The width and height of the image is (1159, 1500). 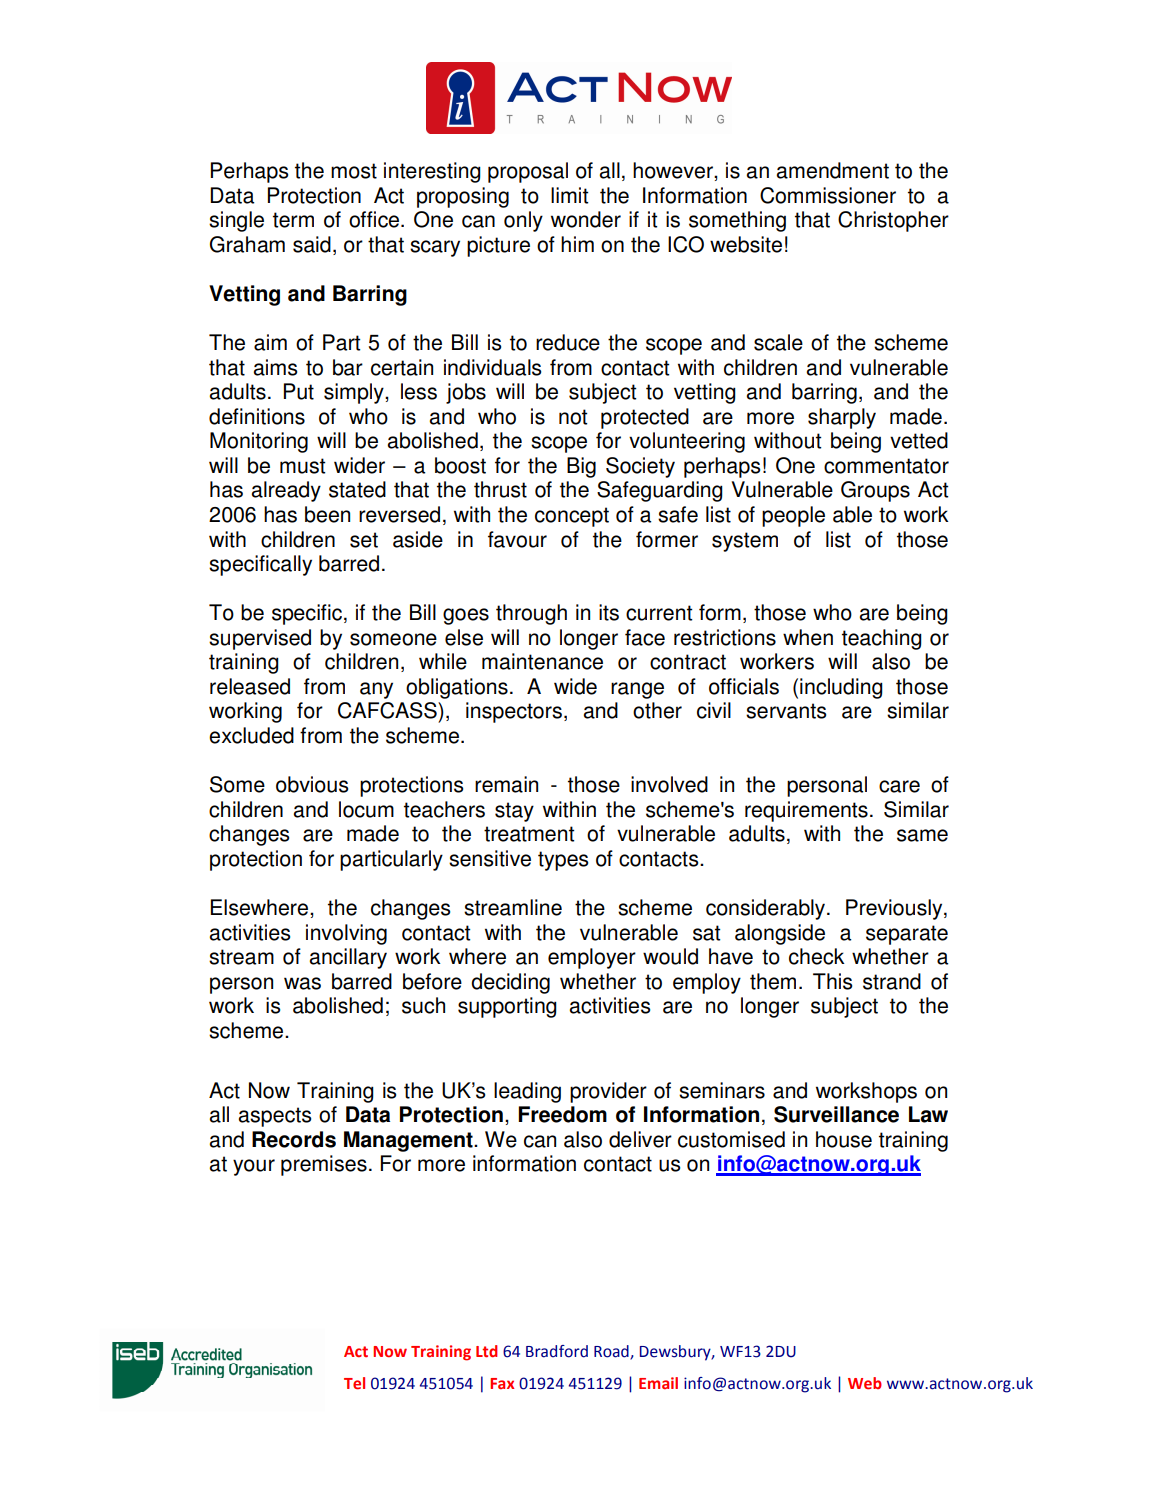 I want to click on its, so click(x=609, y=612).
